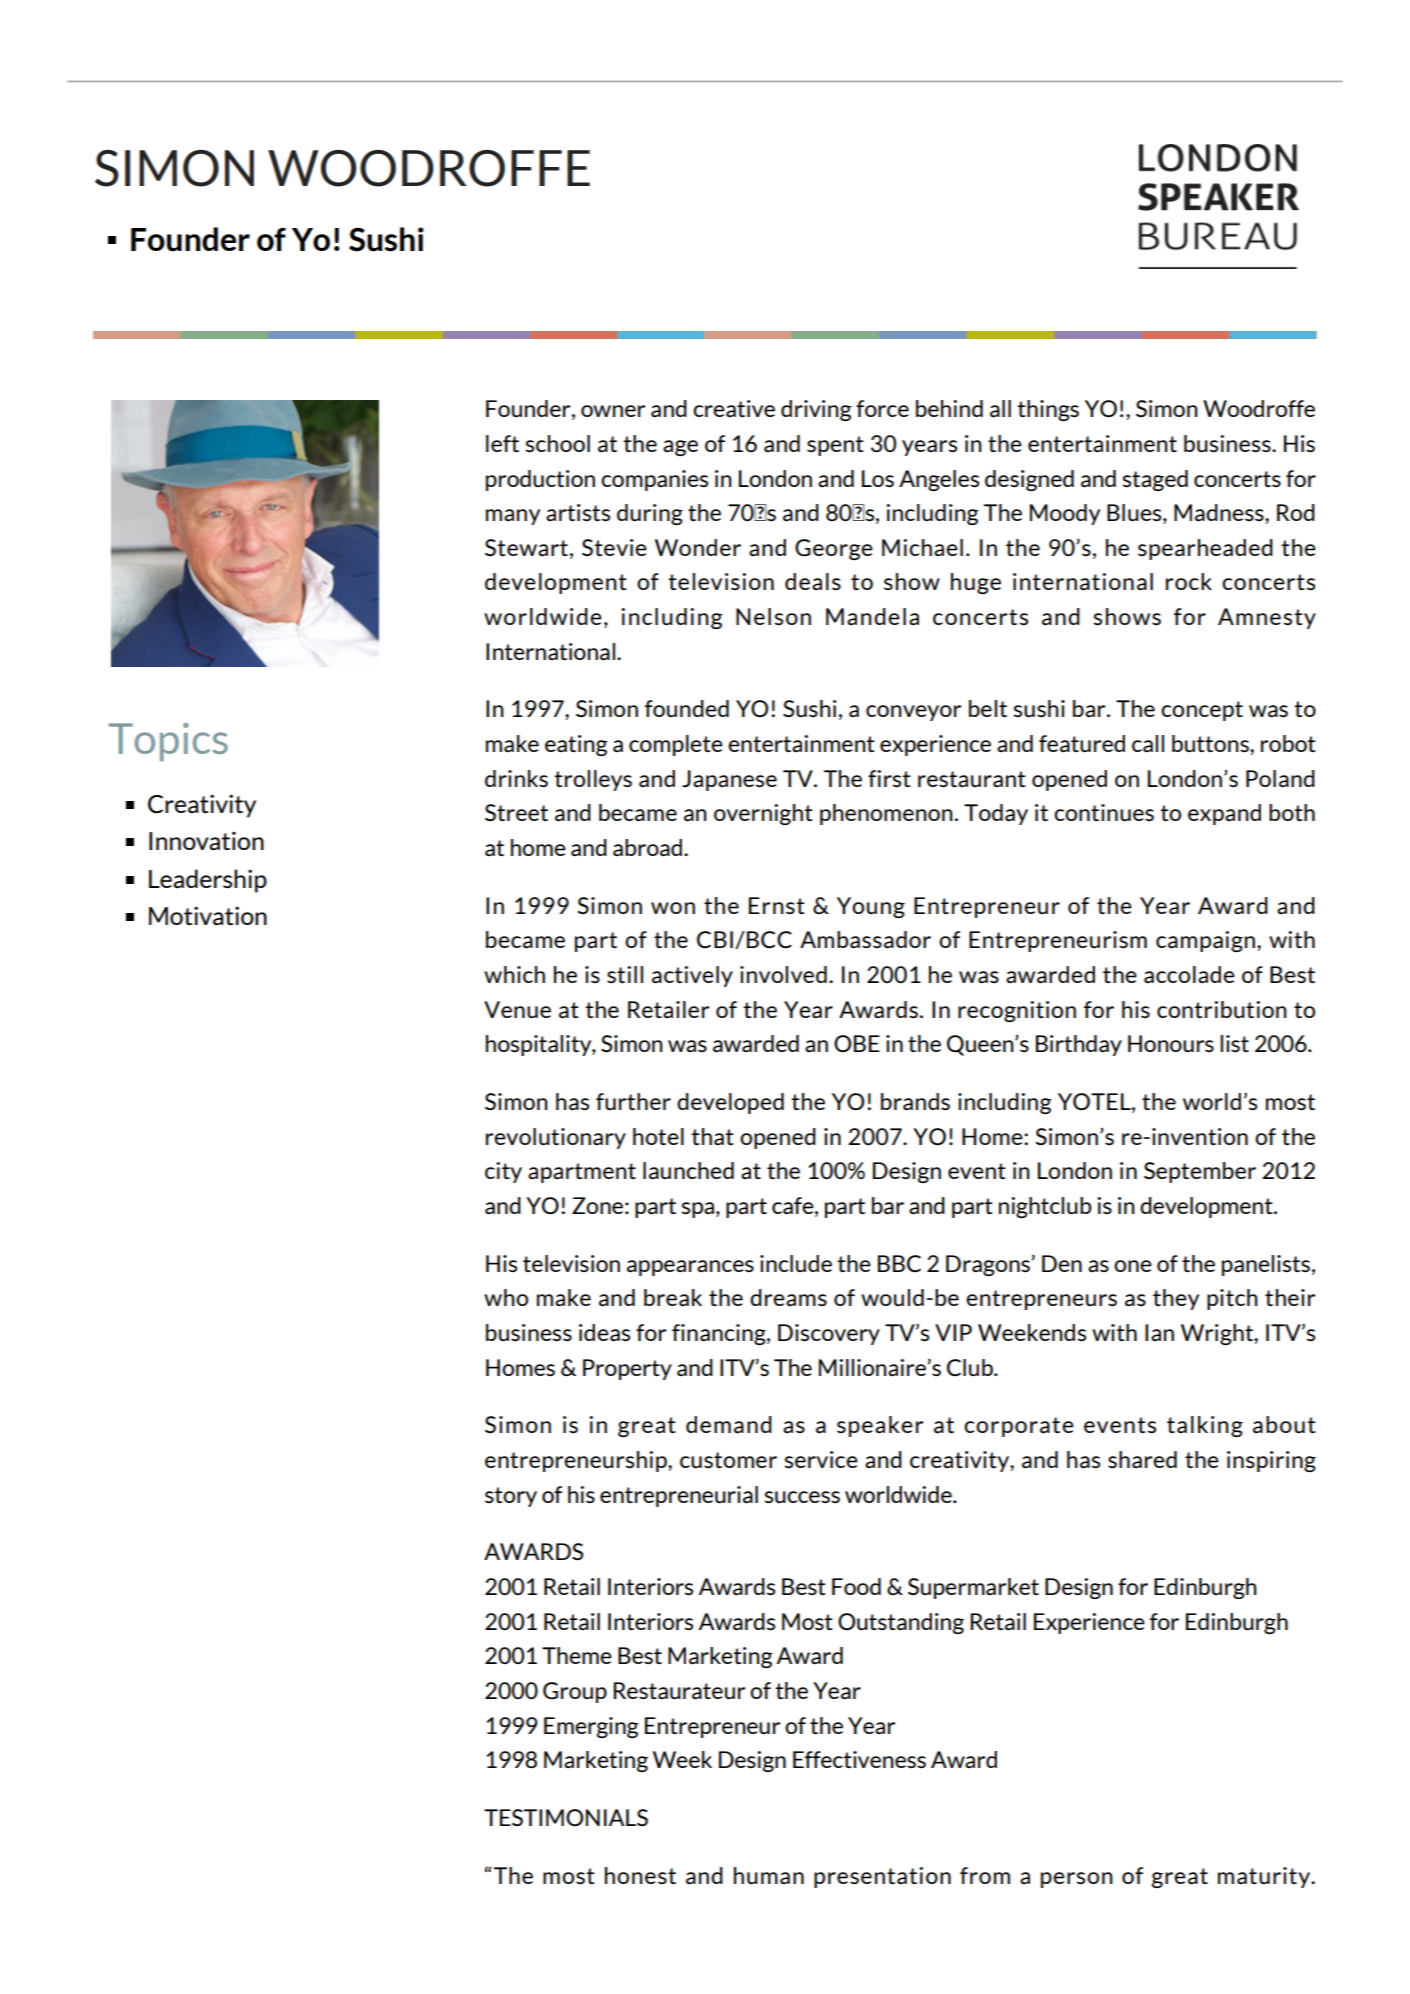 The width and height of the screenshot is (1410, 1994). I want to click on campaign, so click(1205, 941).
